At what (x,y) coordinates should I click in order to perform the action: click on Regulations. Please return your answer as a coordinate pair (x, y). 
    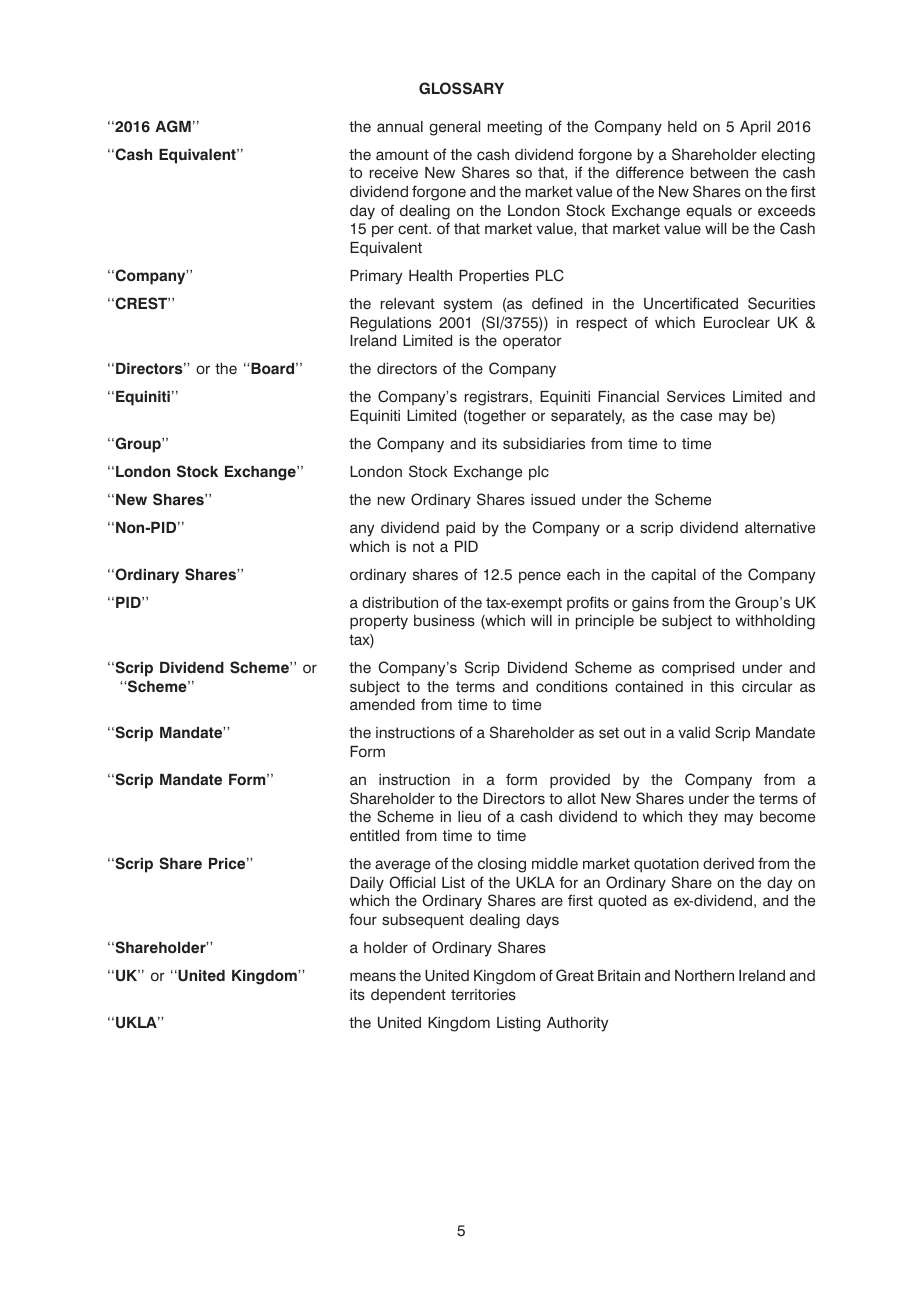
    Looking at the image, I should click on (390, 324).
